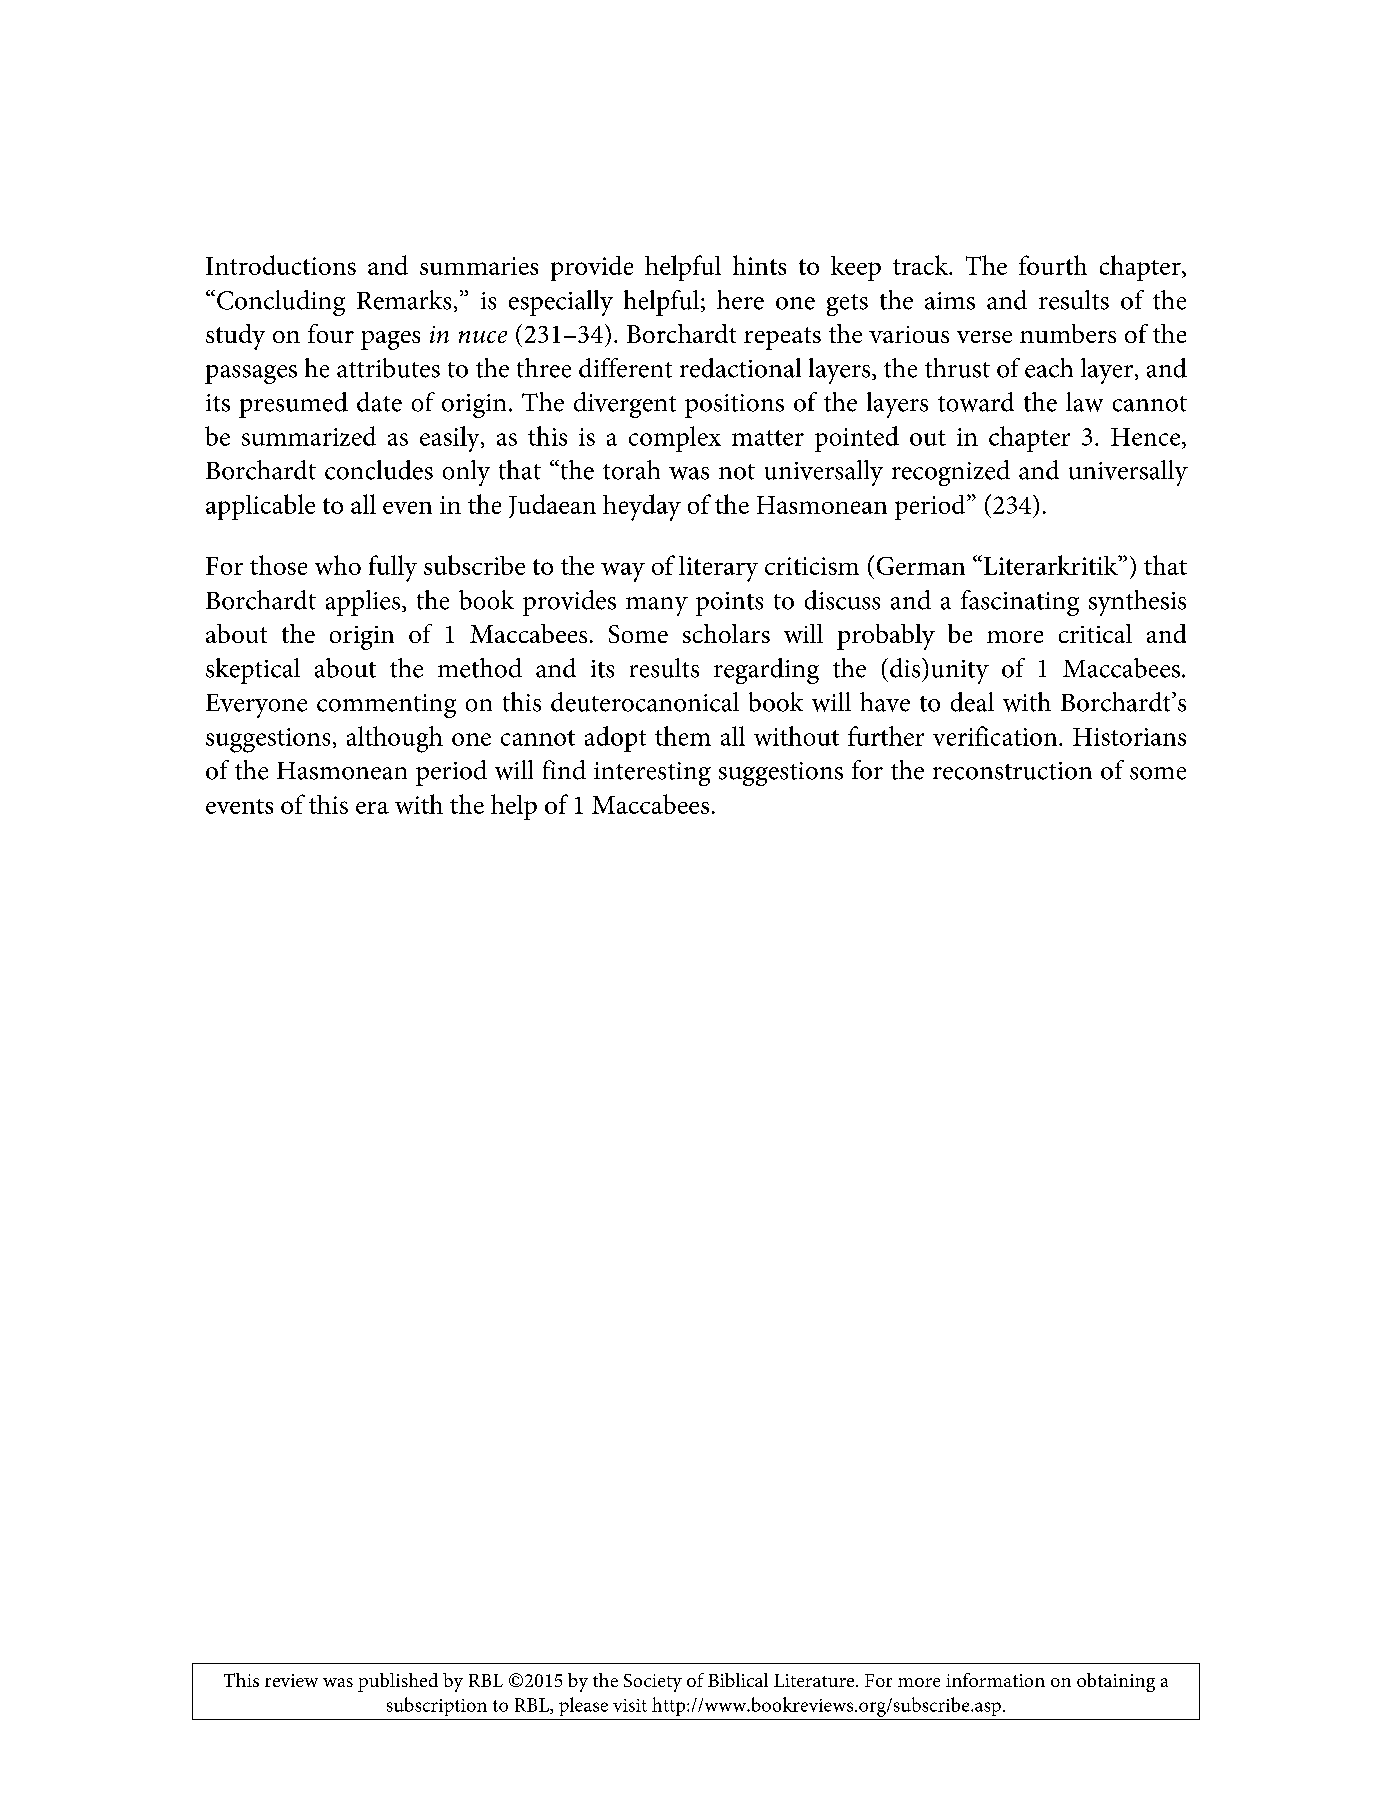  I want to click on numbers, so click(1068, 333).
